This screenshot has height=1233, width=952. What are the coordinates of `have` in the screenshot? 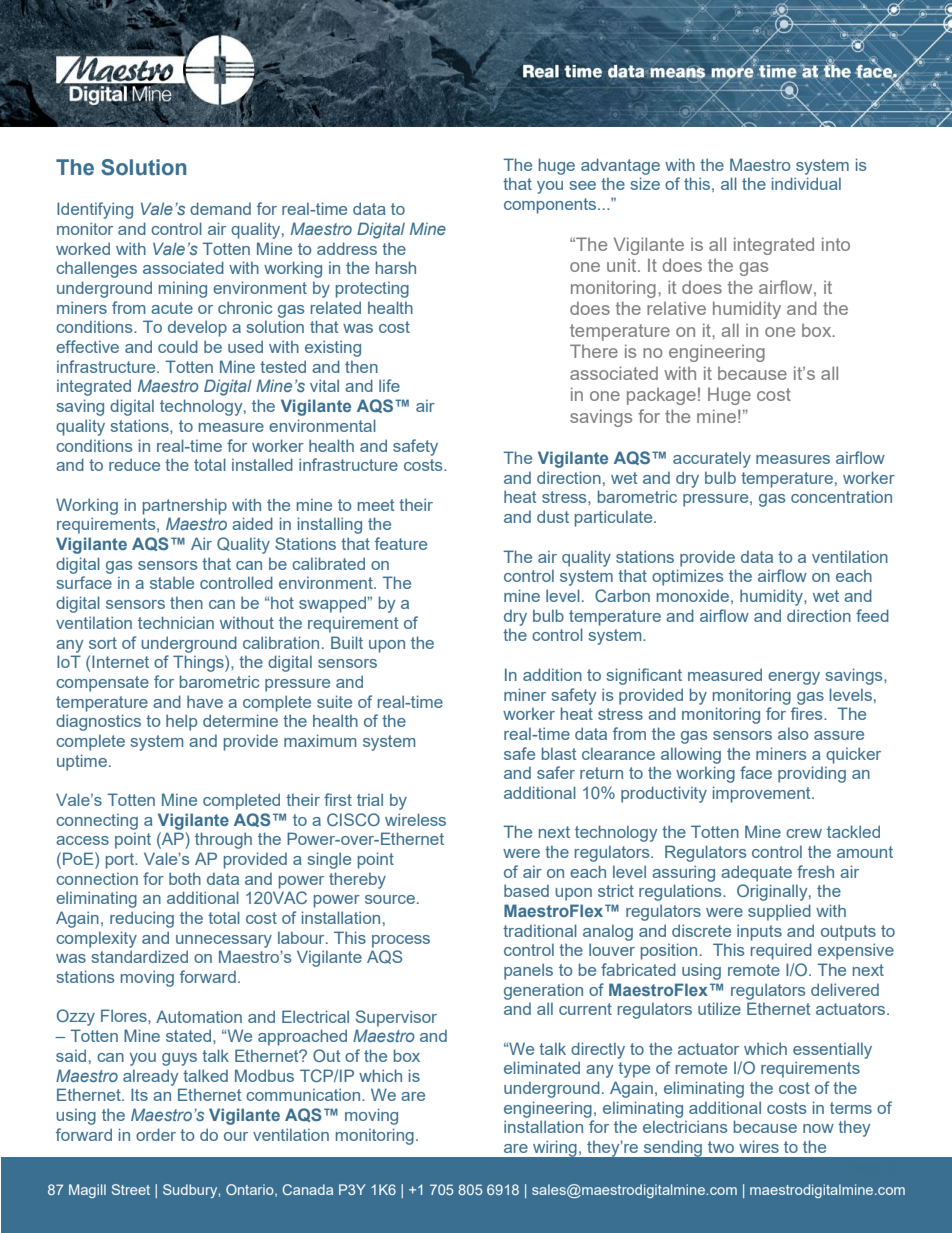 It's located at (205, 701).
